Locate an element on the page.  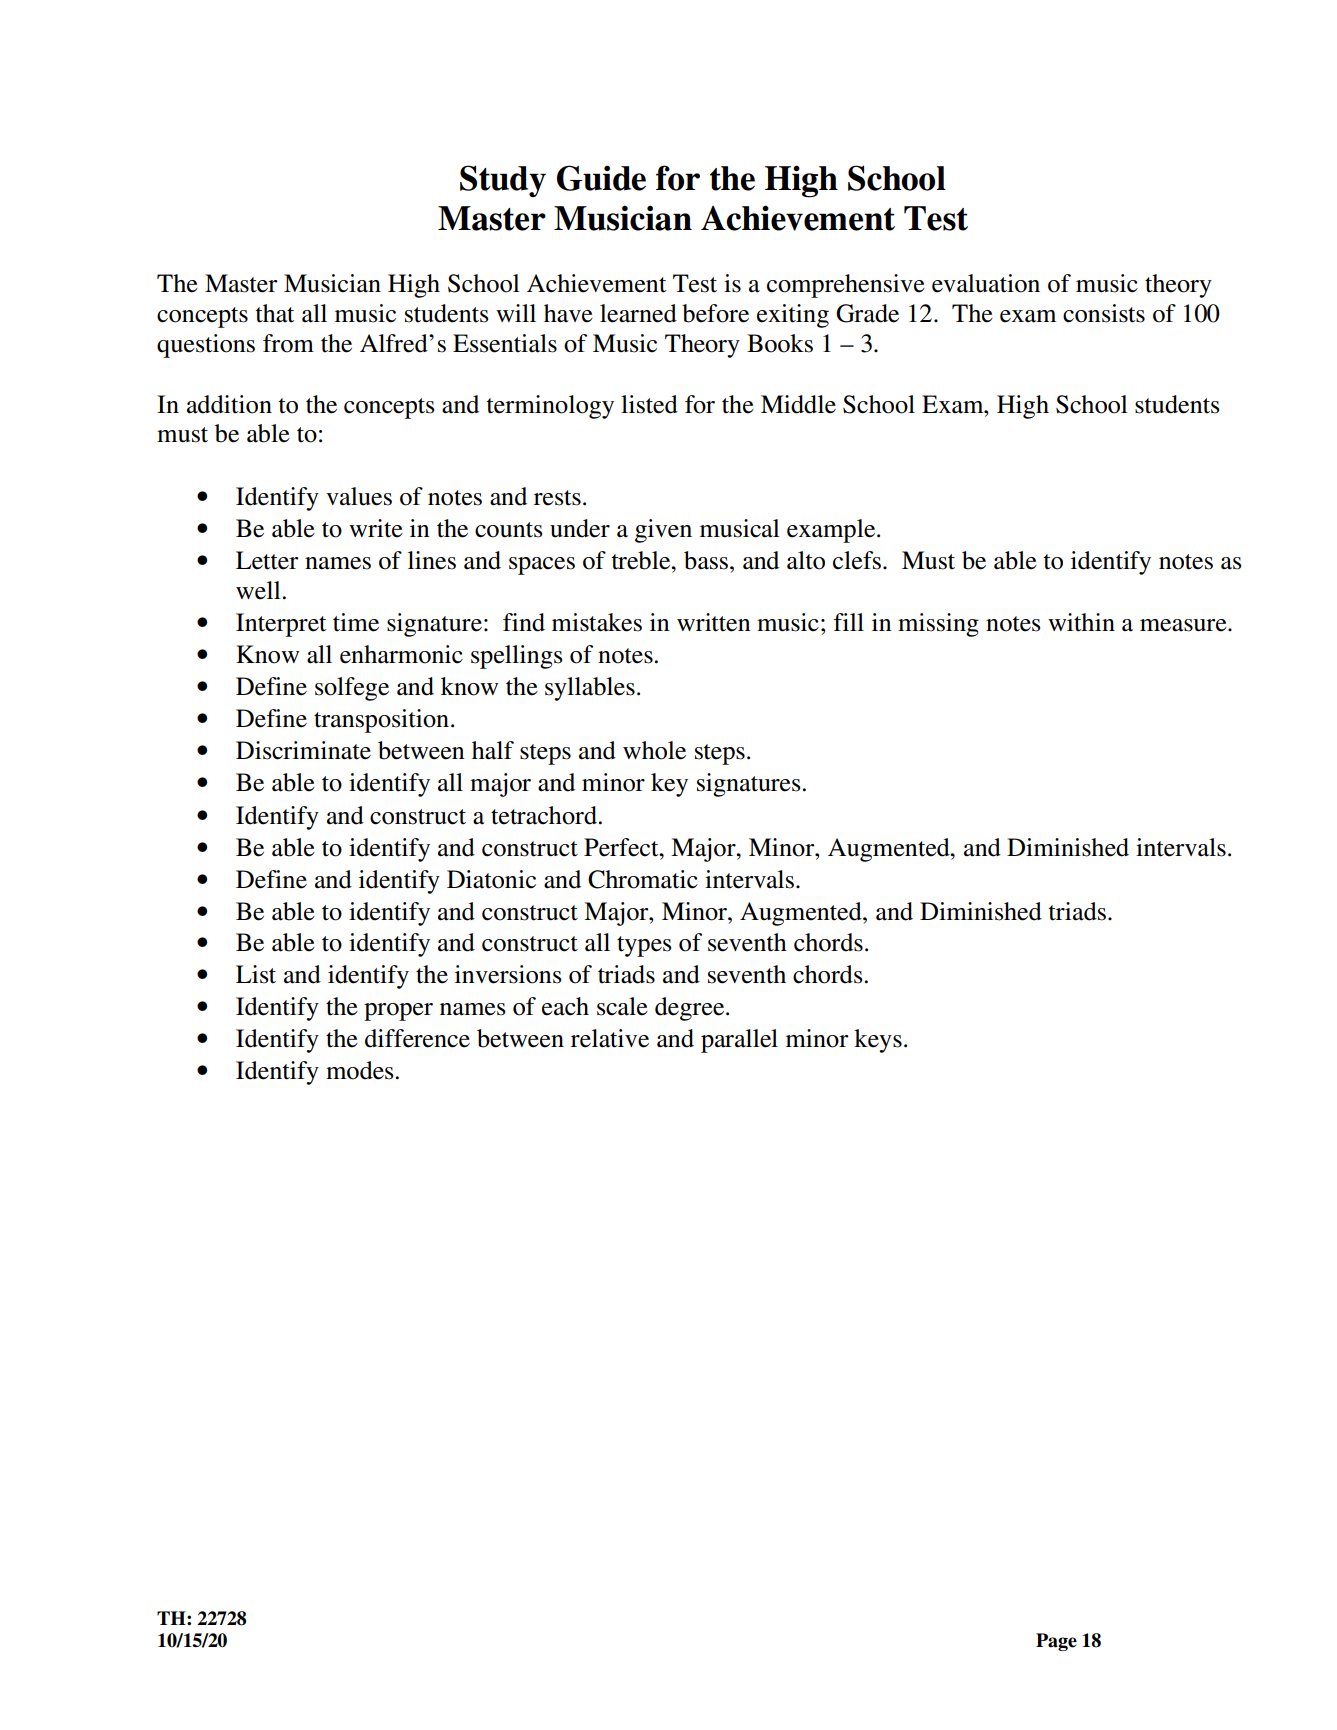
modes is located at coordinates (359, 1070).
